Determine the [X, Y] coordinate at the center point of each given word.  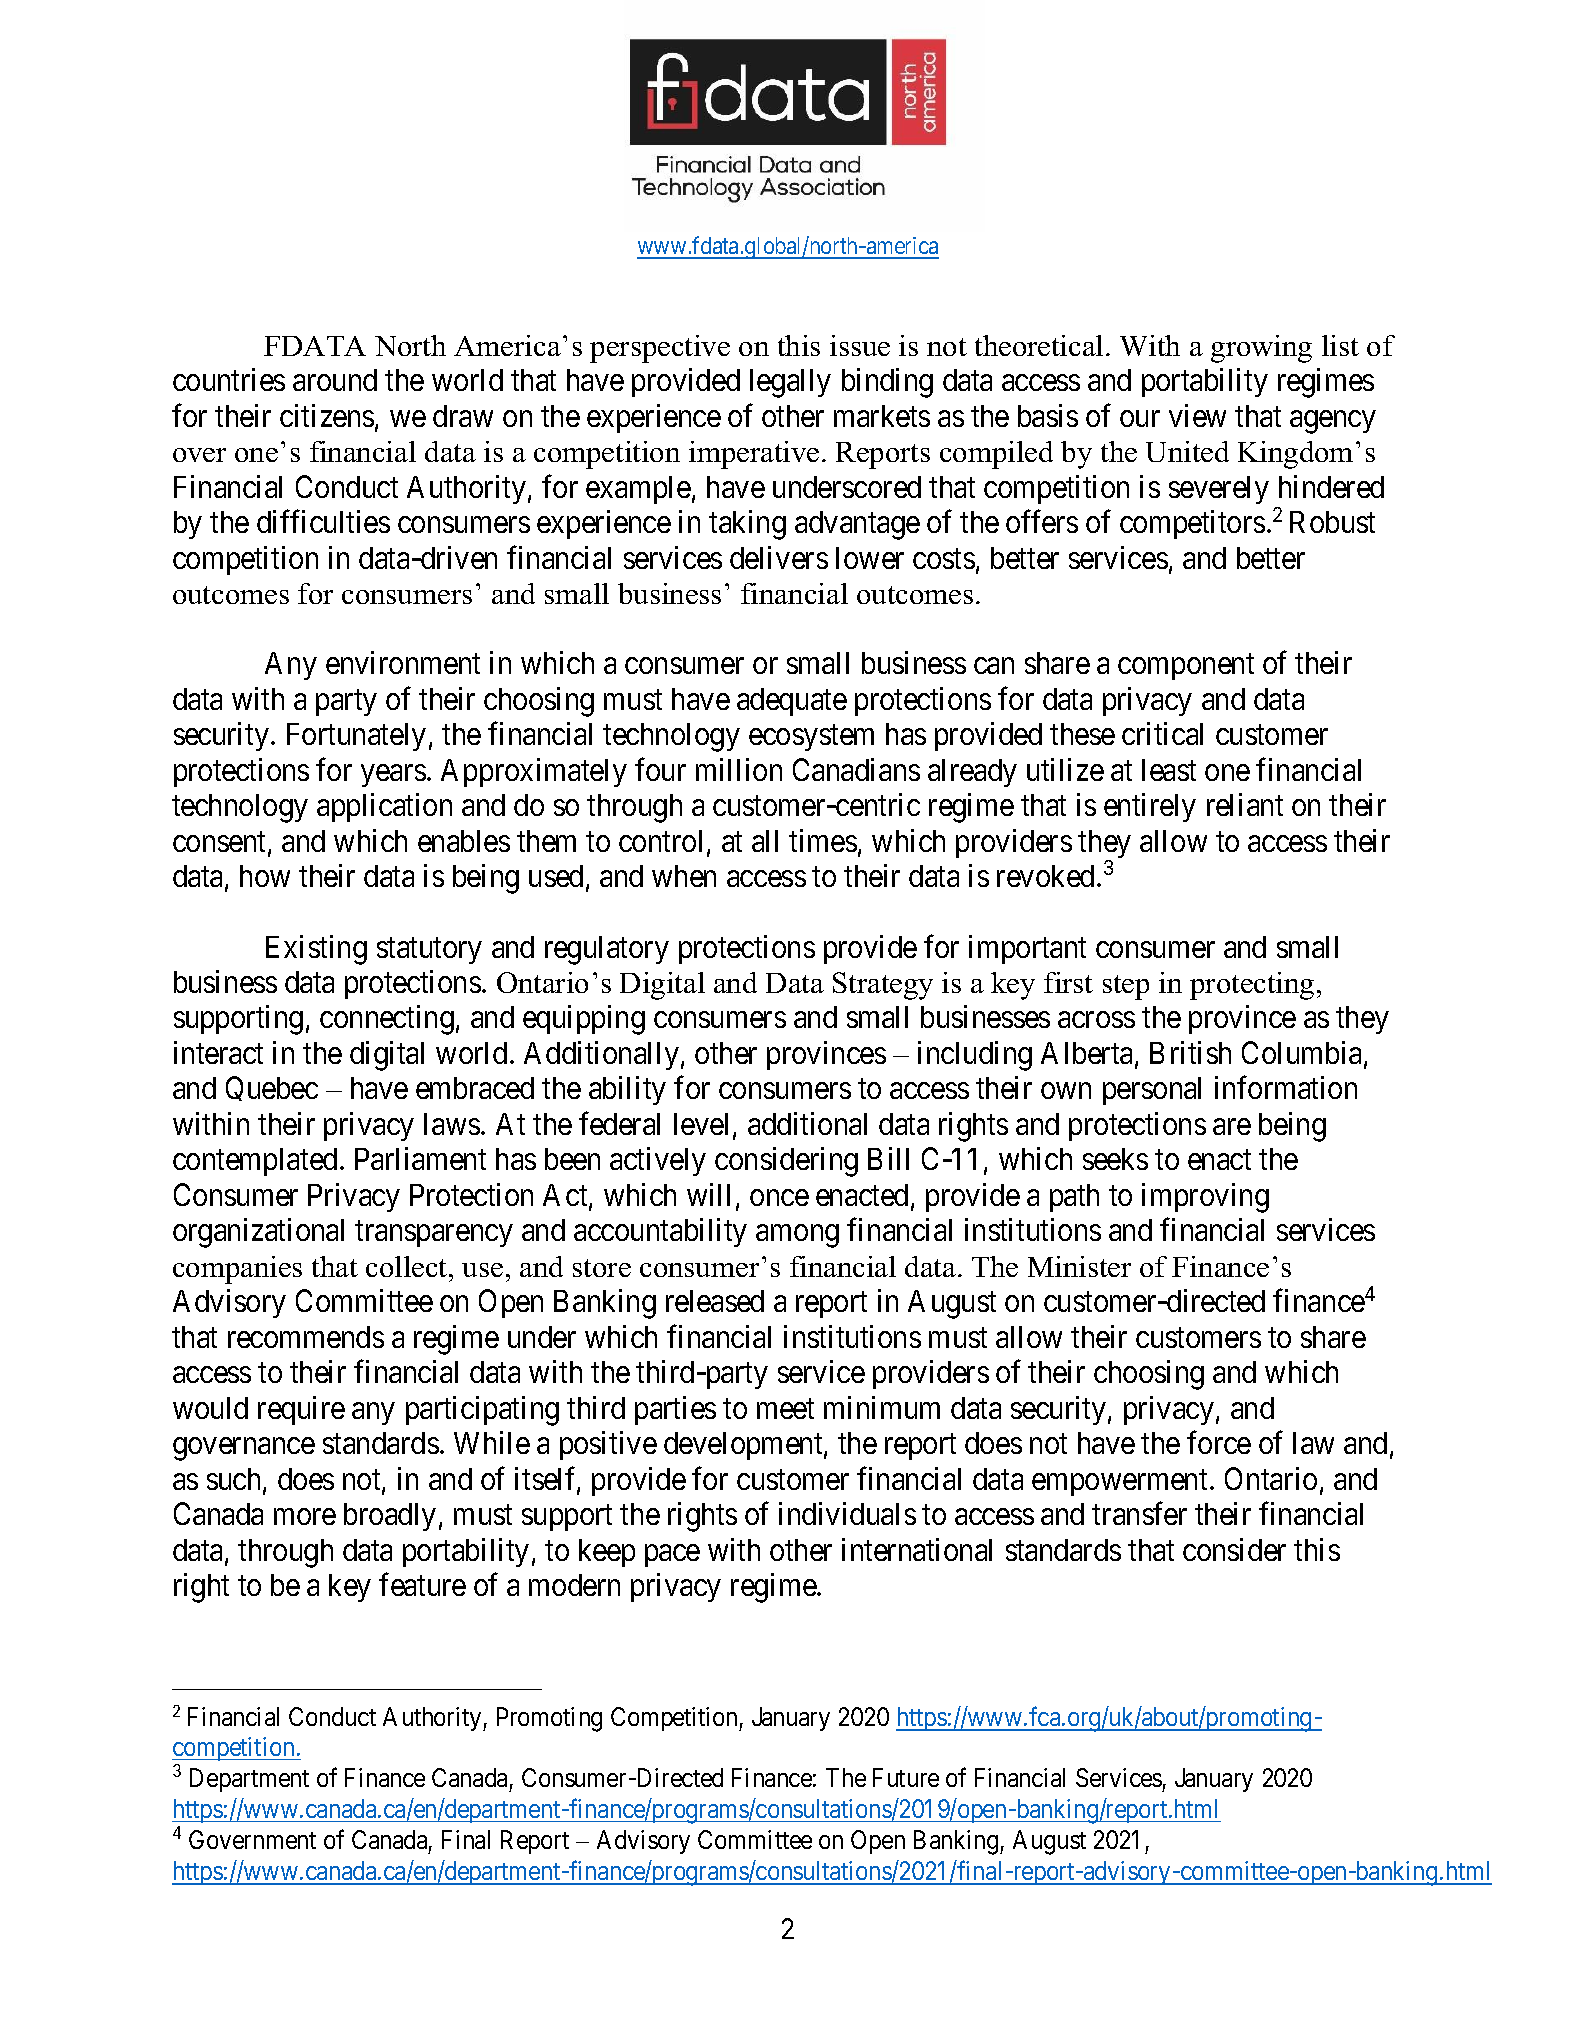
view [1197, 415]
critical [1162, 733]
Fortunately [356, 737]
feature [422, 1584]
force [1219, 1442]
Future [906, 1778]
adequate [792, 702]
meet [785, 1409]
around [335, 380]
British [1190, 1052]
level [704, 1125]
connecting [387, 1020]
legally [790, 383]
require [301, 1410]
